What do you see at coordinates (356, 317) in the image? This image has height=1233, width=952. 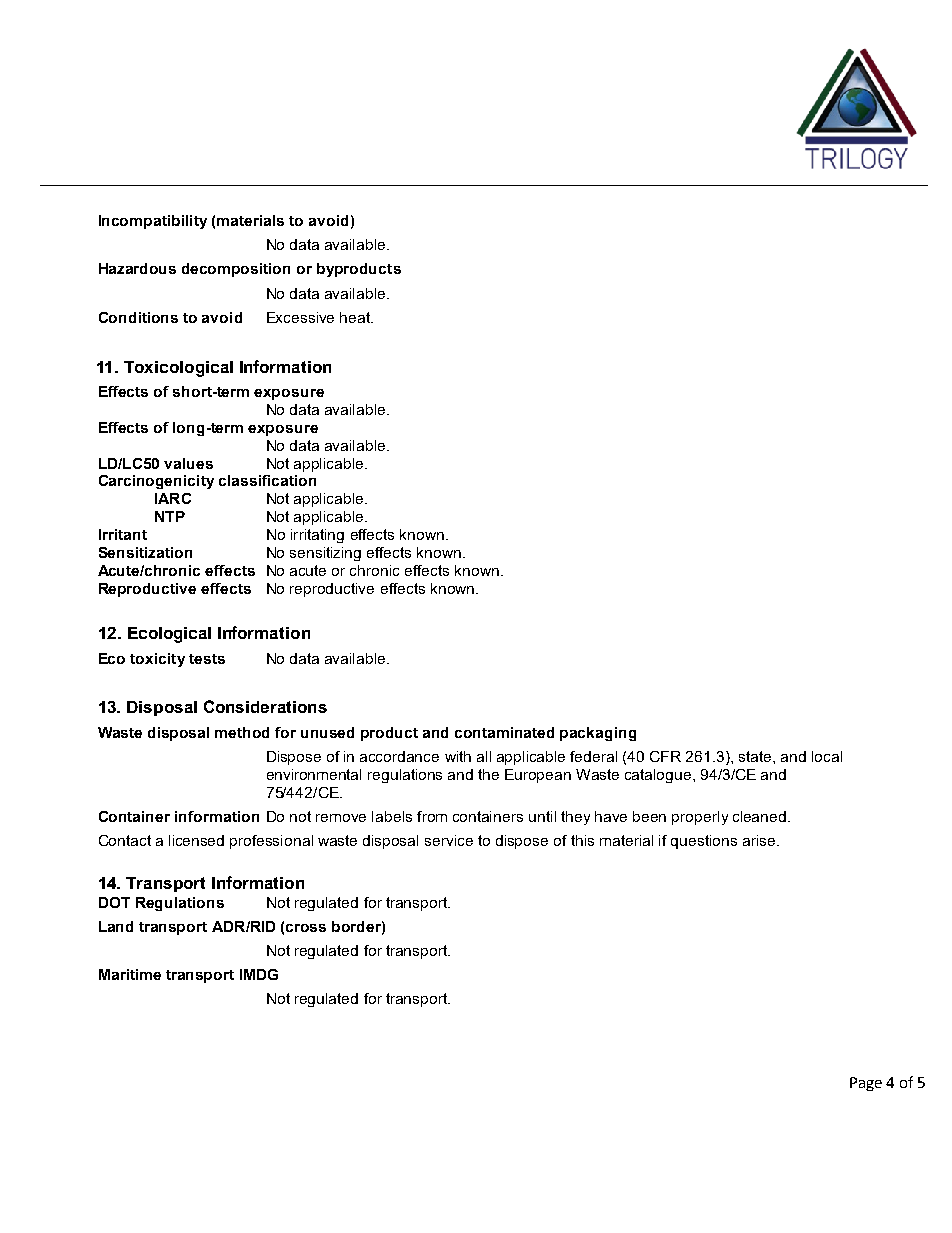 I see `heat` at bounding box center [356, 317].
